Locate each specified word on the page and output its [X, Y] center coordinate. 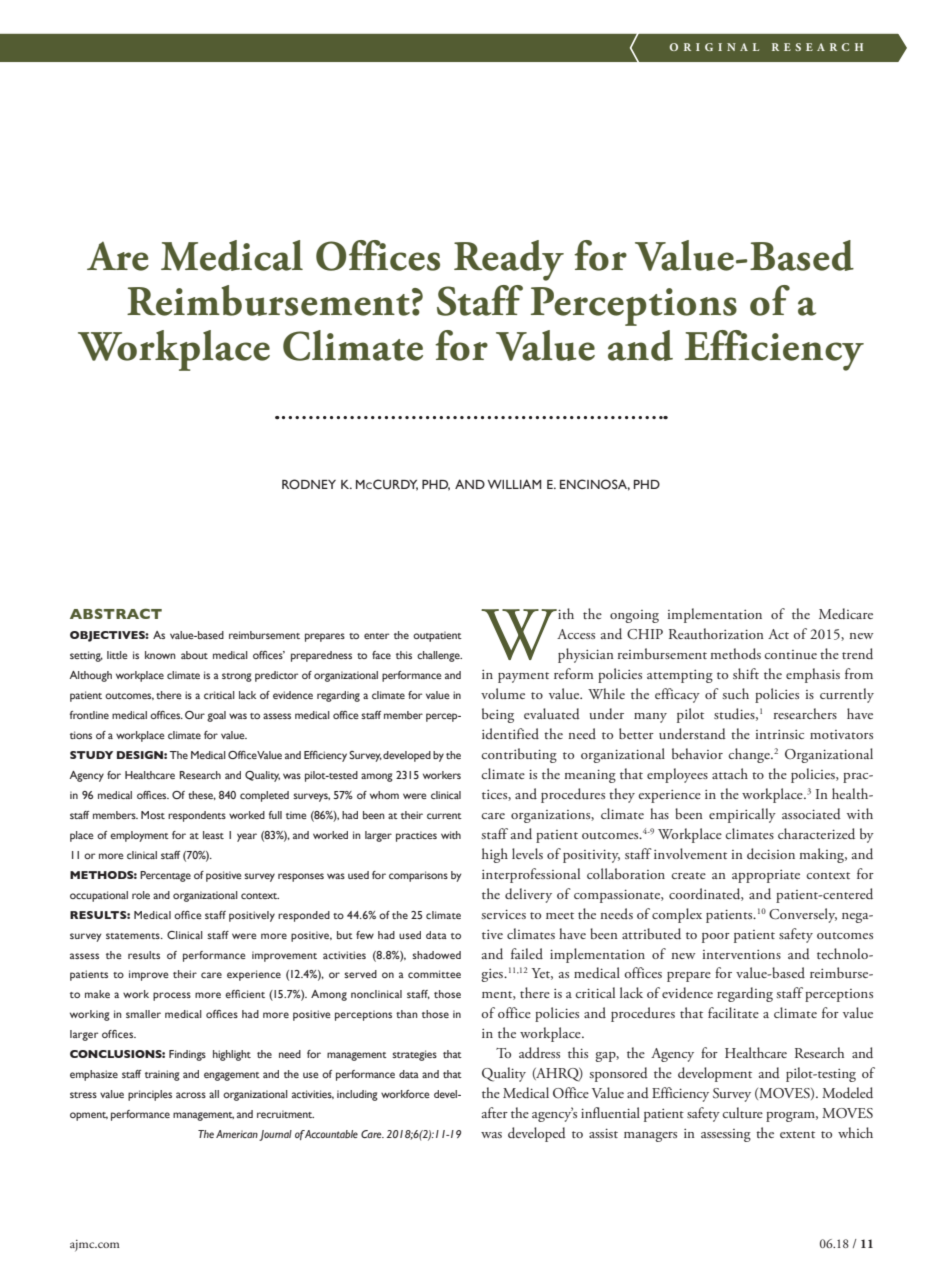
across [191, 1095]
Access [576, 634]
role [141, 895]
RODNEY [309, 484]
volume [503, 693]
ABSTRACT [116, 613]
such [736, 693]
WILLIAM [515, 484]
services [504, 914]
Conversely [803, 915]
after [495, 1112]
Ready [509, 260]
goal [216, 716]
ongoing [634, 616]
